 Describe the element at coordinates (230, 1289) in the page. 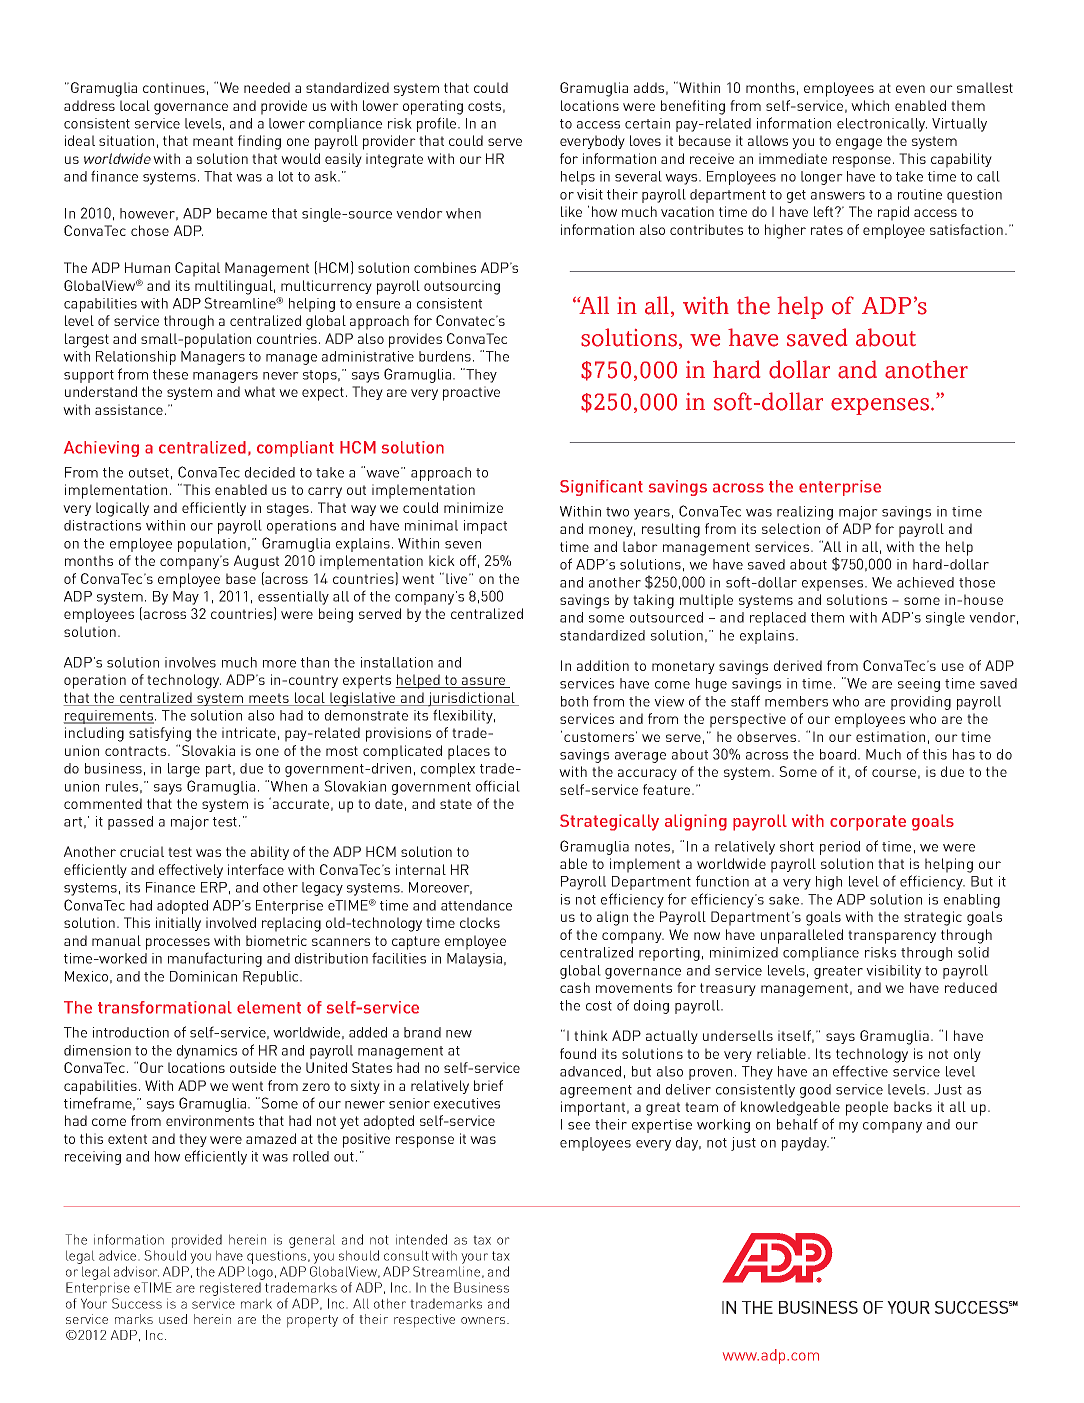

I see `registered` at that location.
